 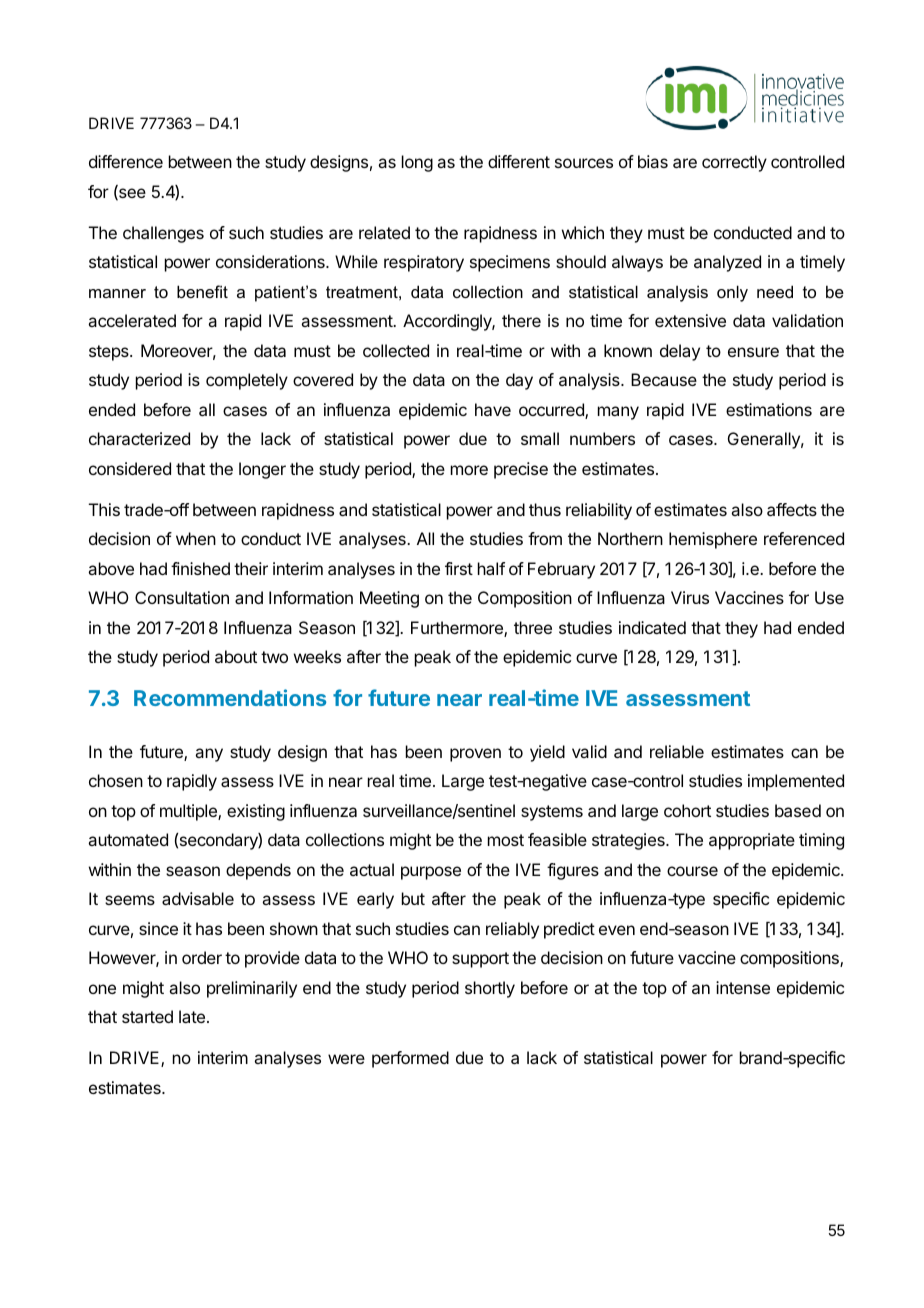 What do you see at coordinates (182, 597) in the screenshot?
I see `Consultation` at bounding box center [182, 597].
